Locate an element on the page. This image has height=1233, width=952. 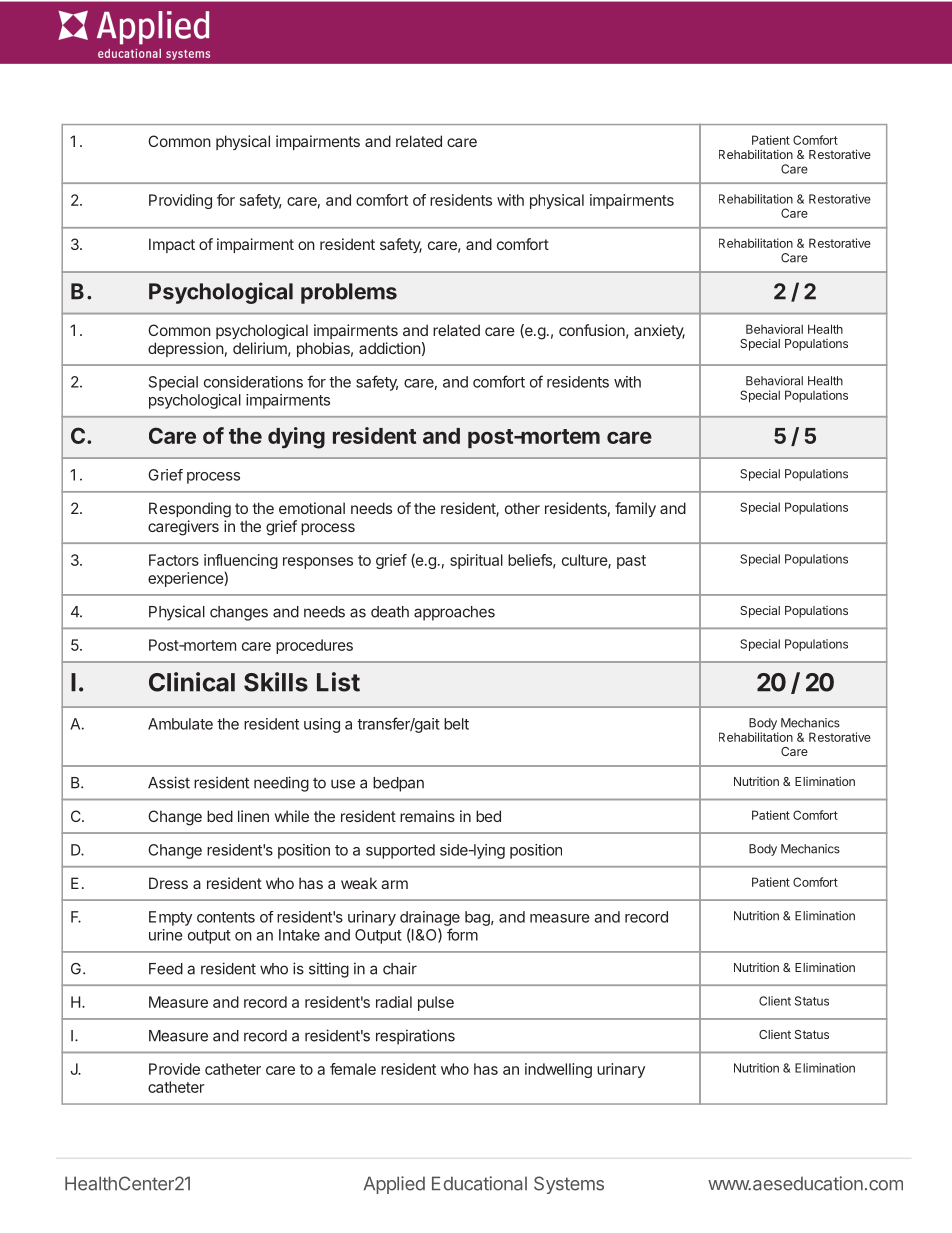
belt is located at coordinates (456, 724).
